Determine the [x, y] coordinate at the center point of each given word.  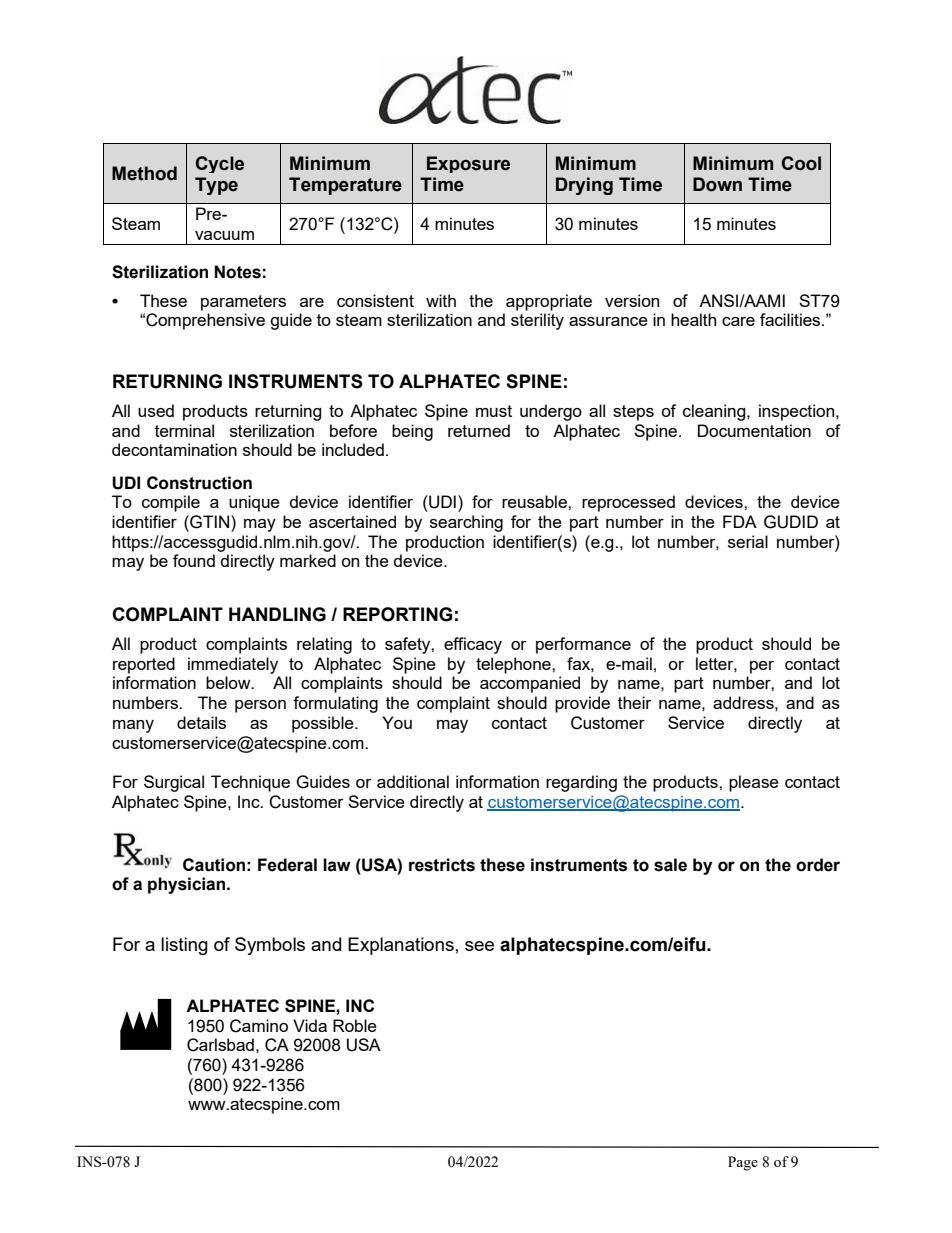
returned [479, 430]
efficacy [473, 645]
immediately [233, 665]
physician [188, 885]
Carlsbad [220, 1045]
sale [670, 865]
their [635, 702]
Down [717, 184]
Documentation [754, 430]
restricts [442, 865]
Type [216, 186]
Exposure [468, 164]
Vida [310, 1025]
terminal [184, 430]
